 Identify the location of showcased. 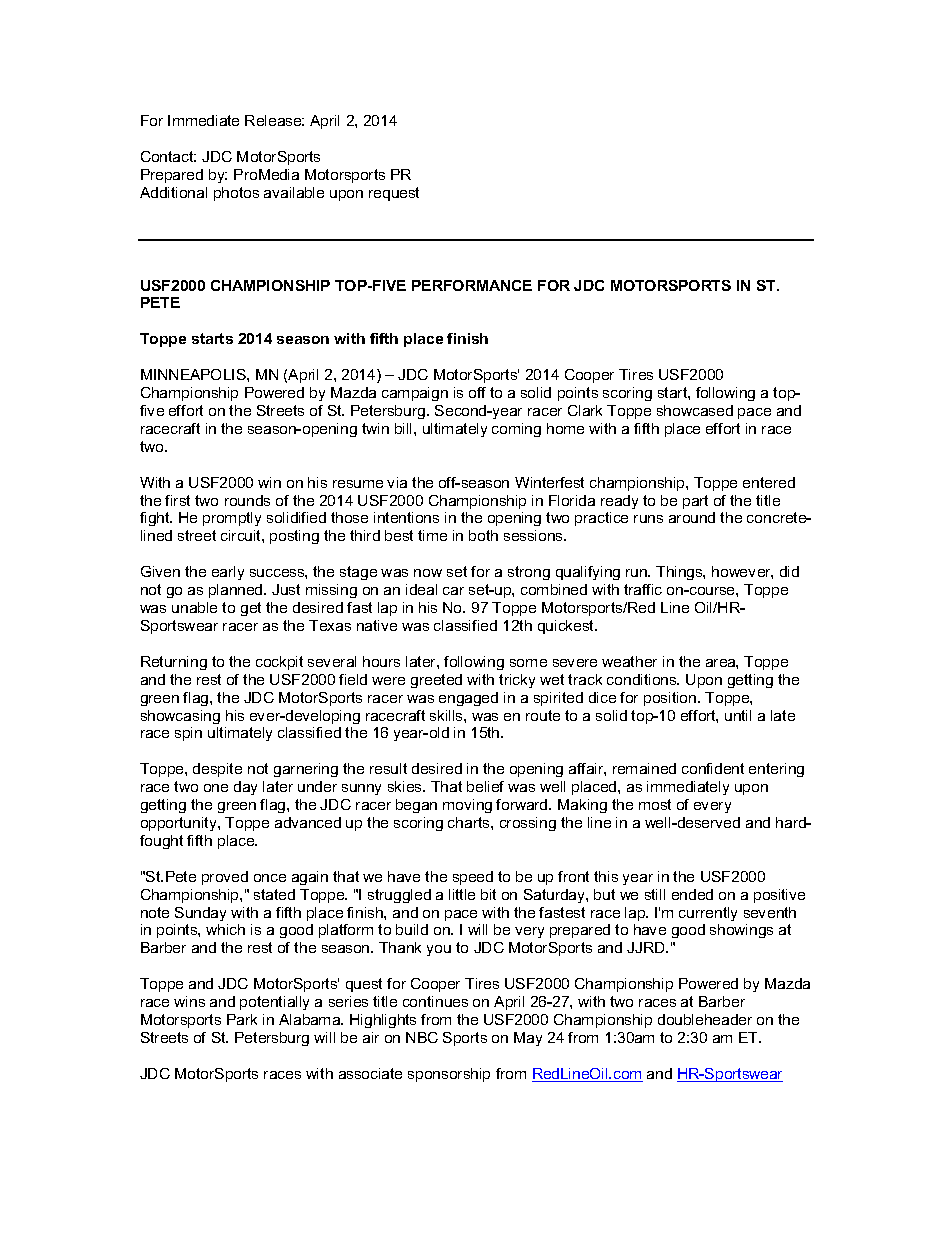
(695, 410).
